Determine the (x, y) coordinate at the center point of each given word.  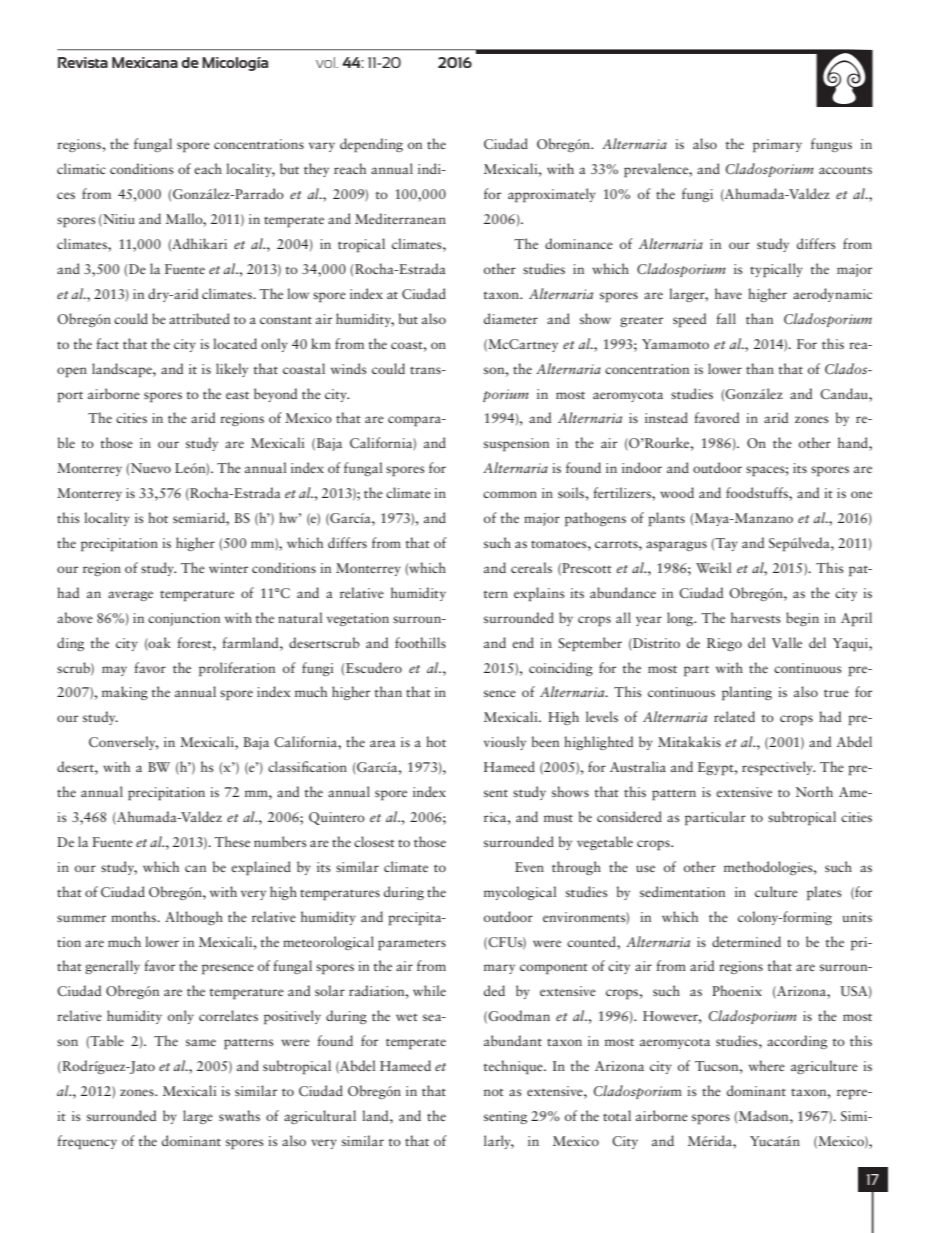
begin (802, 619)
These (232, 841)
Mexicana (145, 62)
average (130, 596)
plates (824, 893)
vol (327, 62)
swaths (239, 1115)
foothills (420, 642)
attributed (199, 318)
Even (529, 867)
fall (726, 318)
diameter (511, 318)
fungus (831, 145)
